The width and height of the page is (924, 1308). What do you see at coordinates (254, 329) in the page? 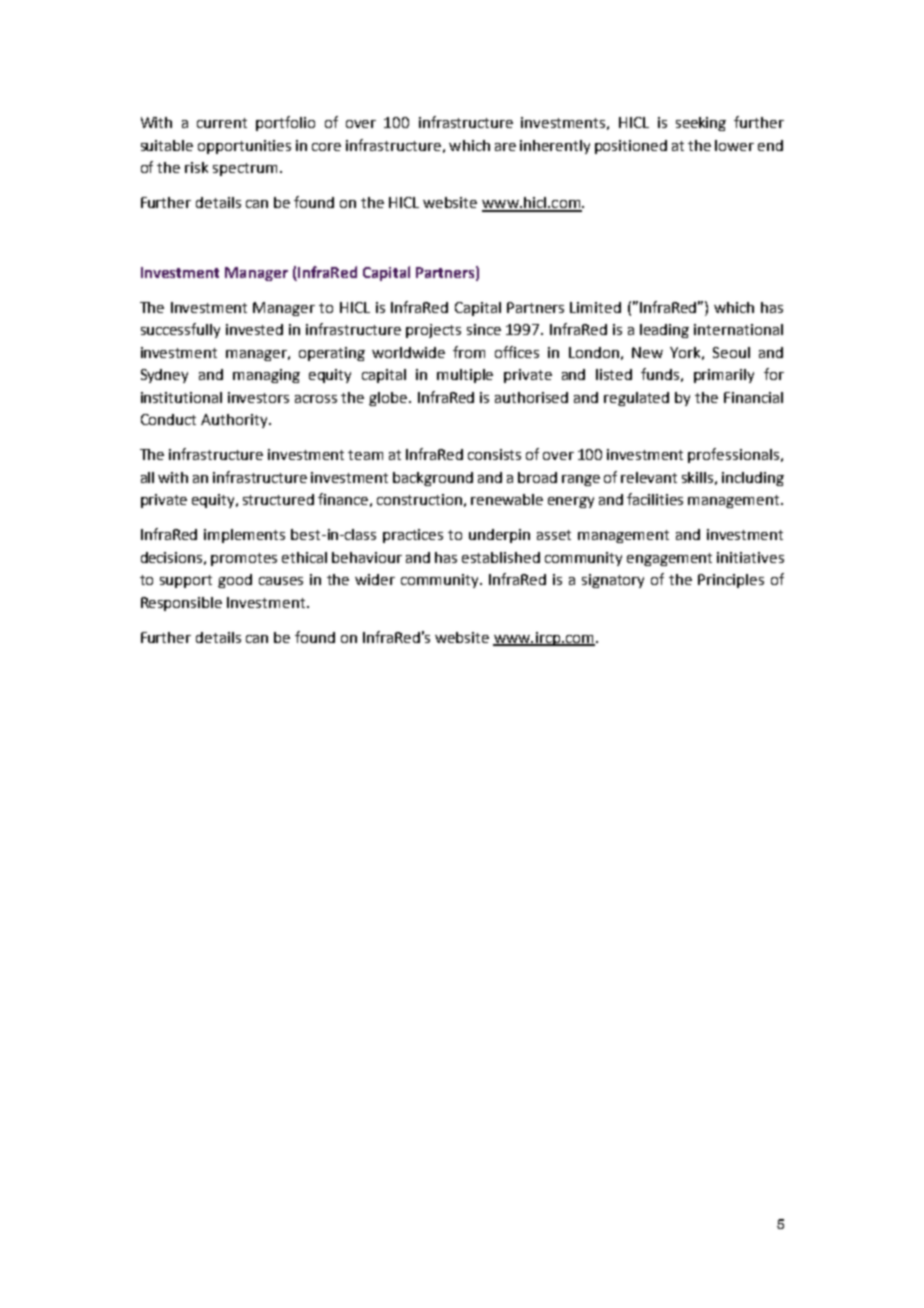
I see `invested` at bounding box center [254, 329].
